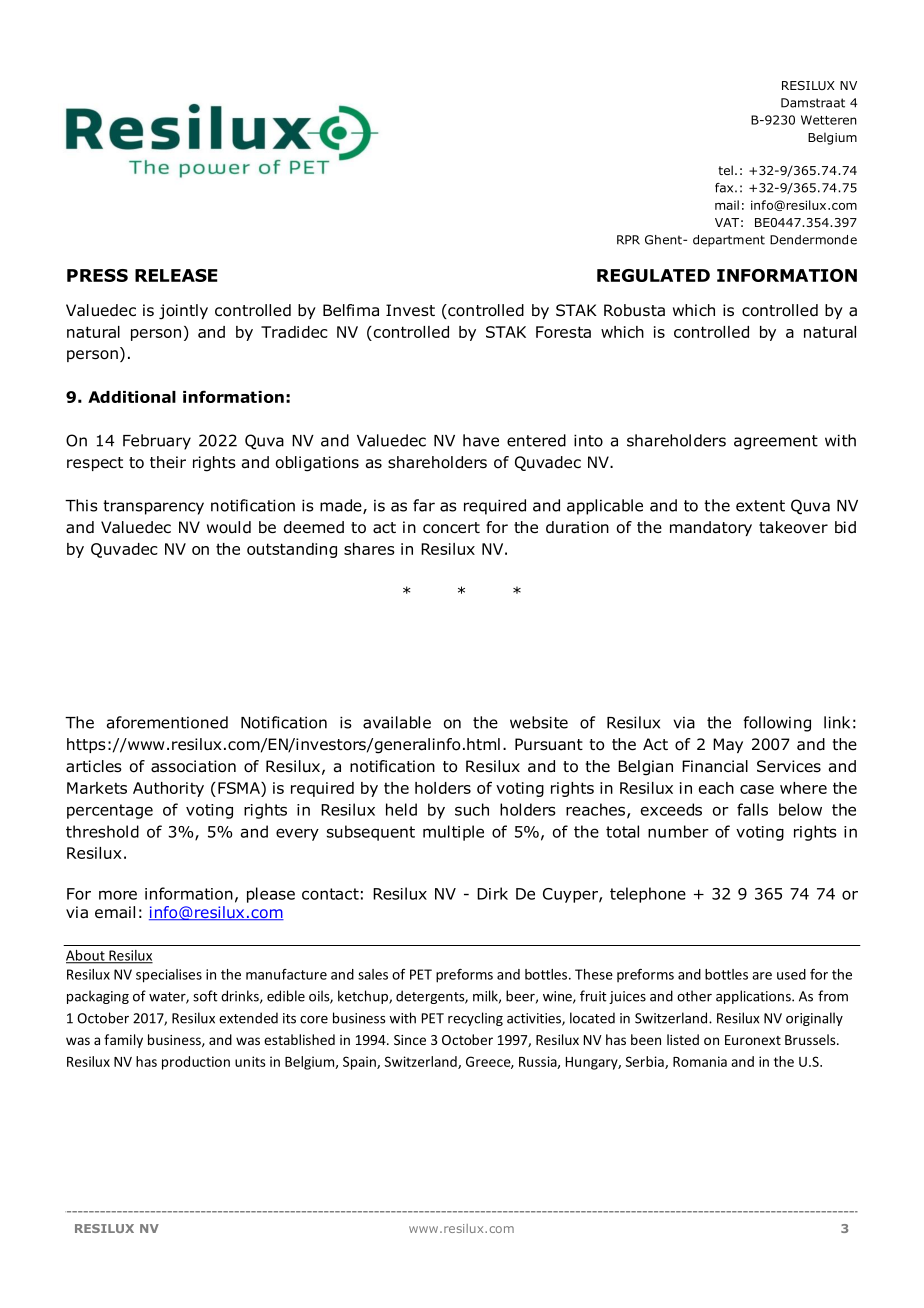 This document has width=924, height=1308. I want to click on fax, so click(725, 188).
